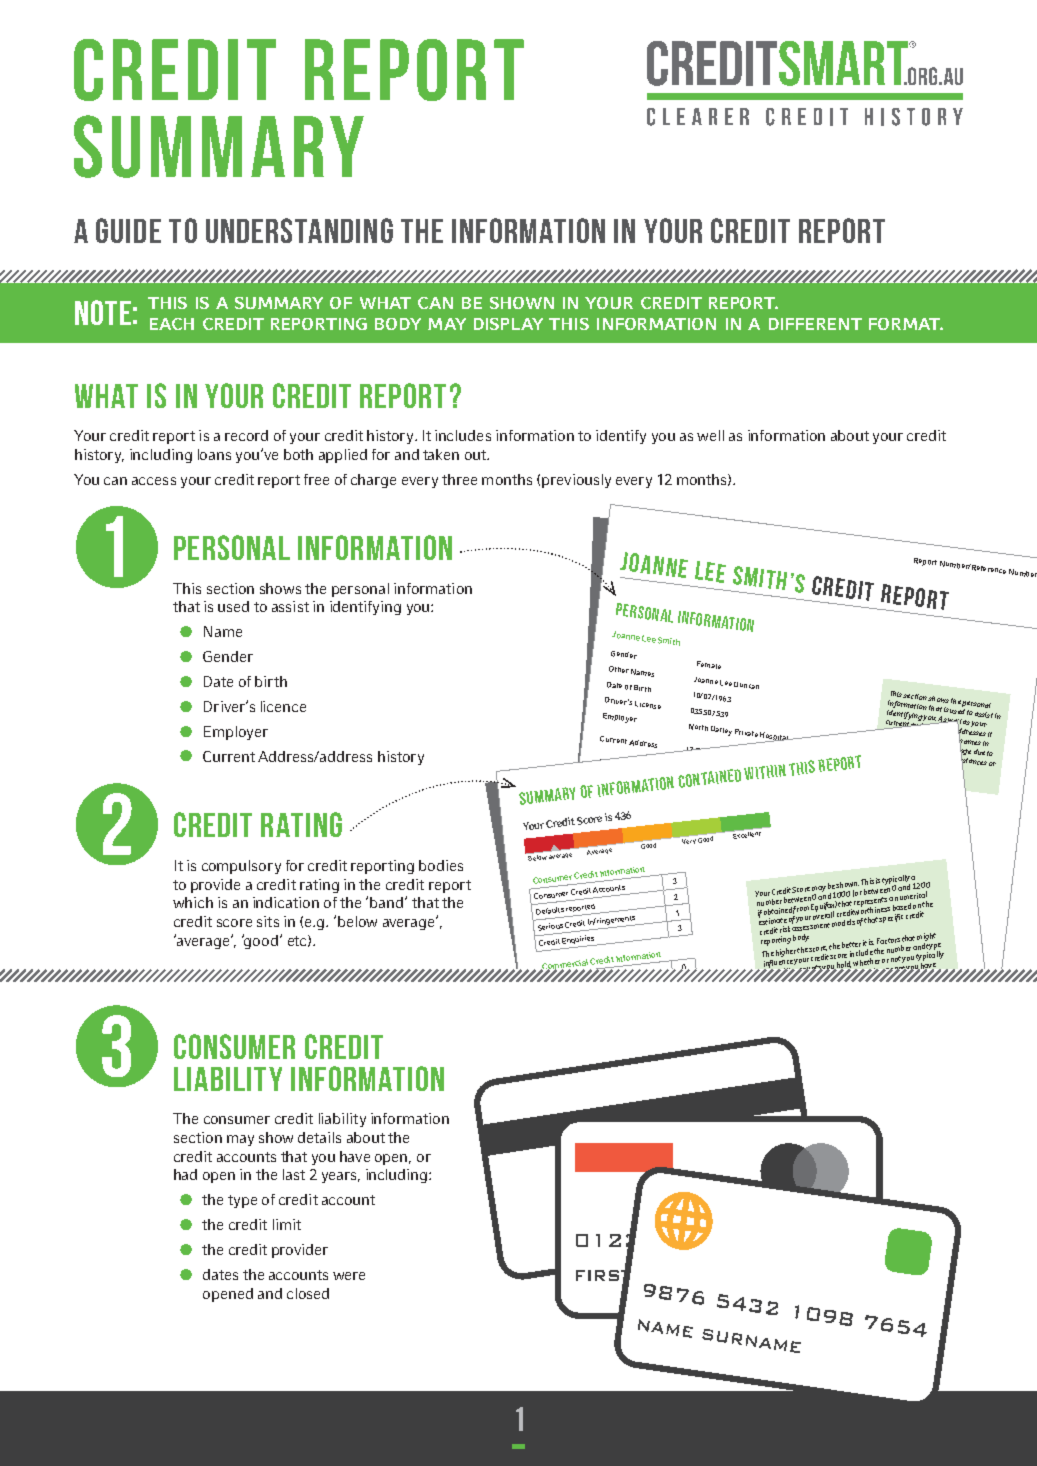 This image has height=1466, width=1037. I want to click on loans, so click(214, 454).
